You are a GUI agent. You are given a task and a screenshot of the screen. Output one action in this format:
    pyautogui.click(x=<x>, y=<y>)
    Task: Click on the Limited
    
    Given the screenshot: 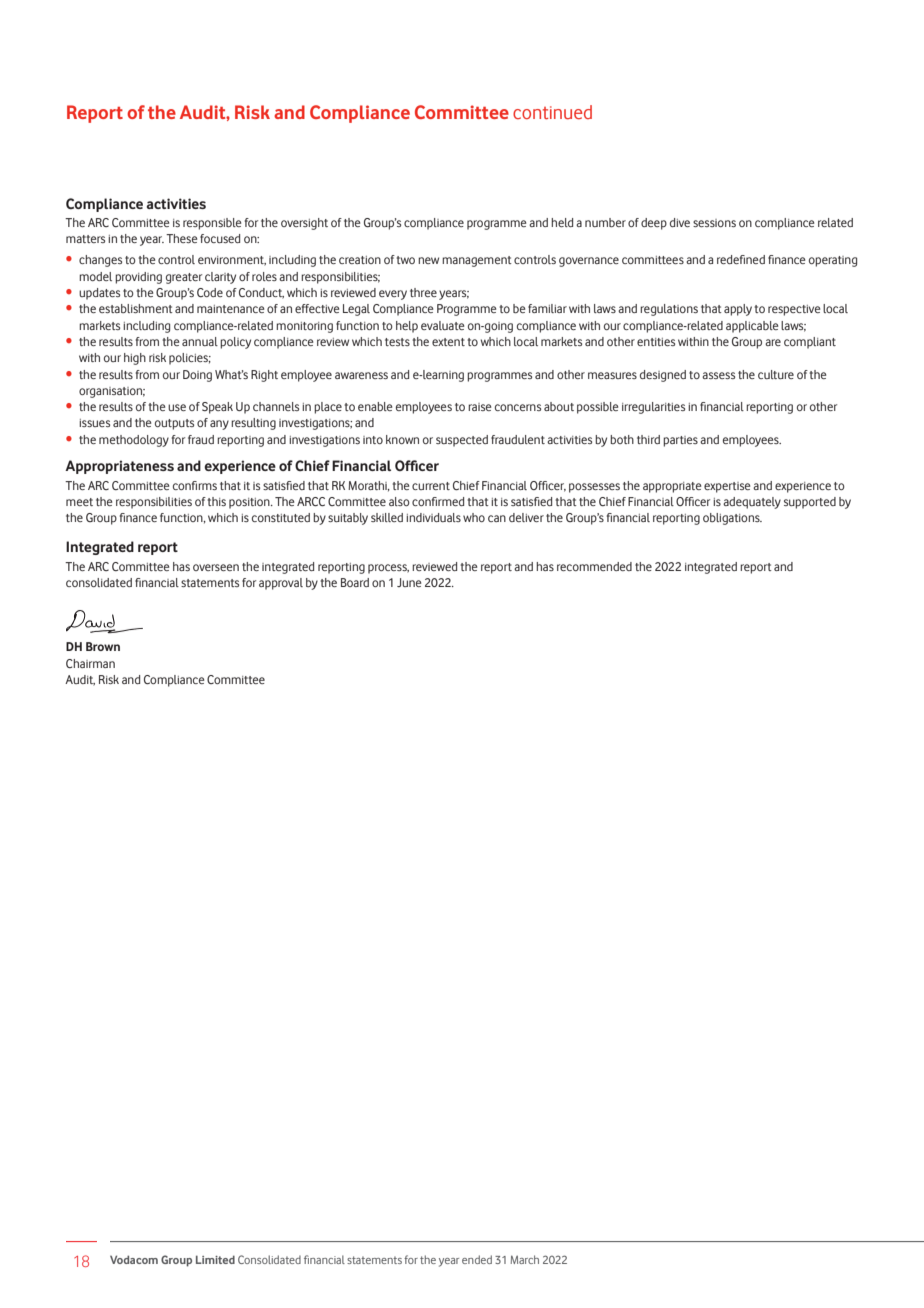 What is the action you would take?
    pyautogui.click(x=215, y=1259)
